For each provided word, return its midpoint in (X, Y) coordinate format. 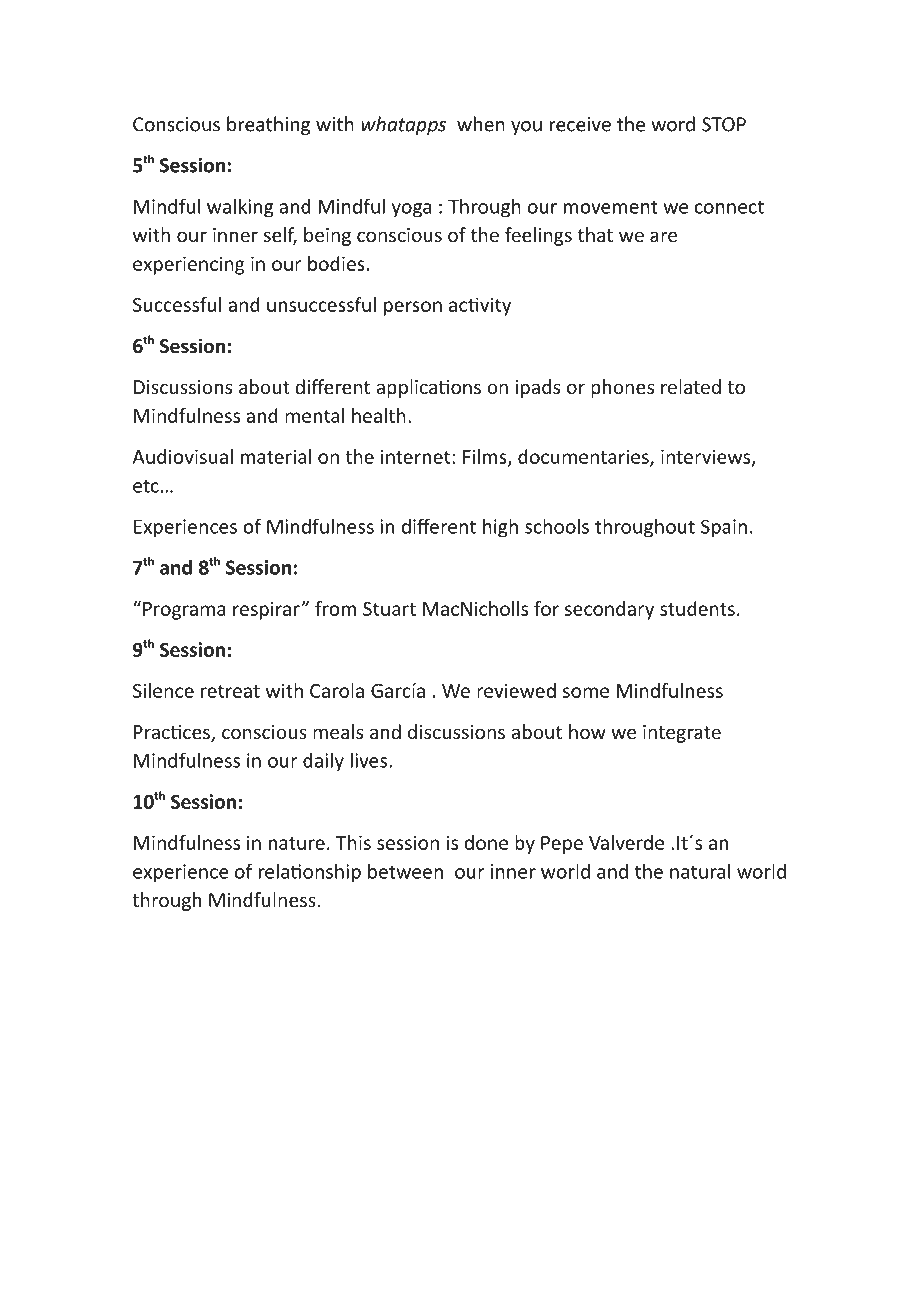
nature (297, 843)
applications (428, 388)
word (673, 124)
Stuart (389, 609)
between (405, 871)
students (697, 608)
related (691, 386)
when (481, 124)
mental (314, 415)
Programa (184, 611)
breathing (268, 125)
